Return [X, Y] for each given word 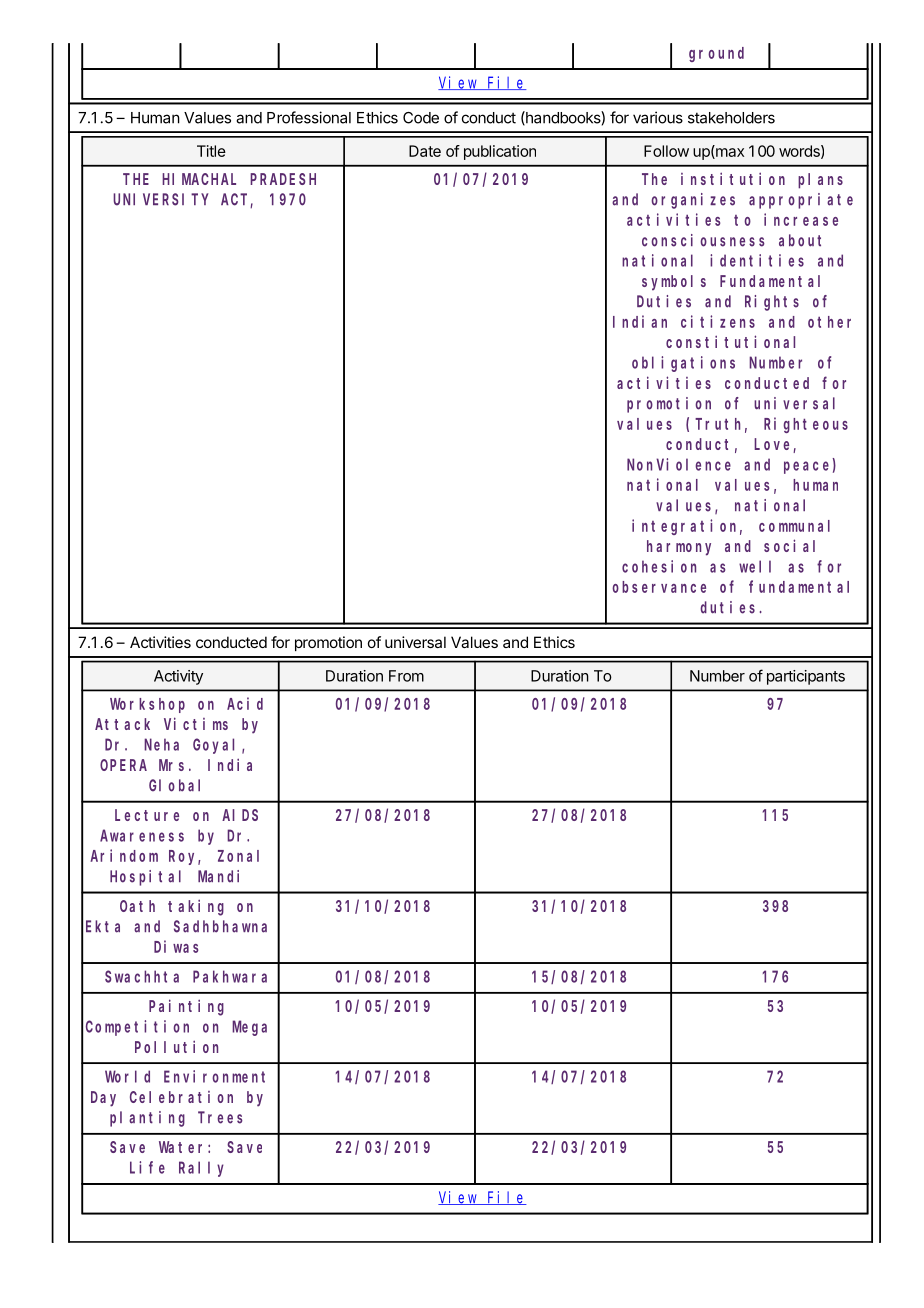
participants [806, 677]
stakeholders [731, 118]
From [406, 676]
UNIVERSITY [160, 200]
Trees [220, 1118]
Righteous [806, 425]
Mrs [171, 765]
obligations [683, 364]
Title [211, 151]
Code [421, 118]
